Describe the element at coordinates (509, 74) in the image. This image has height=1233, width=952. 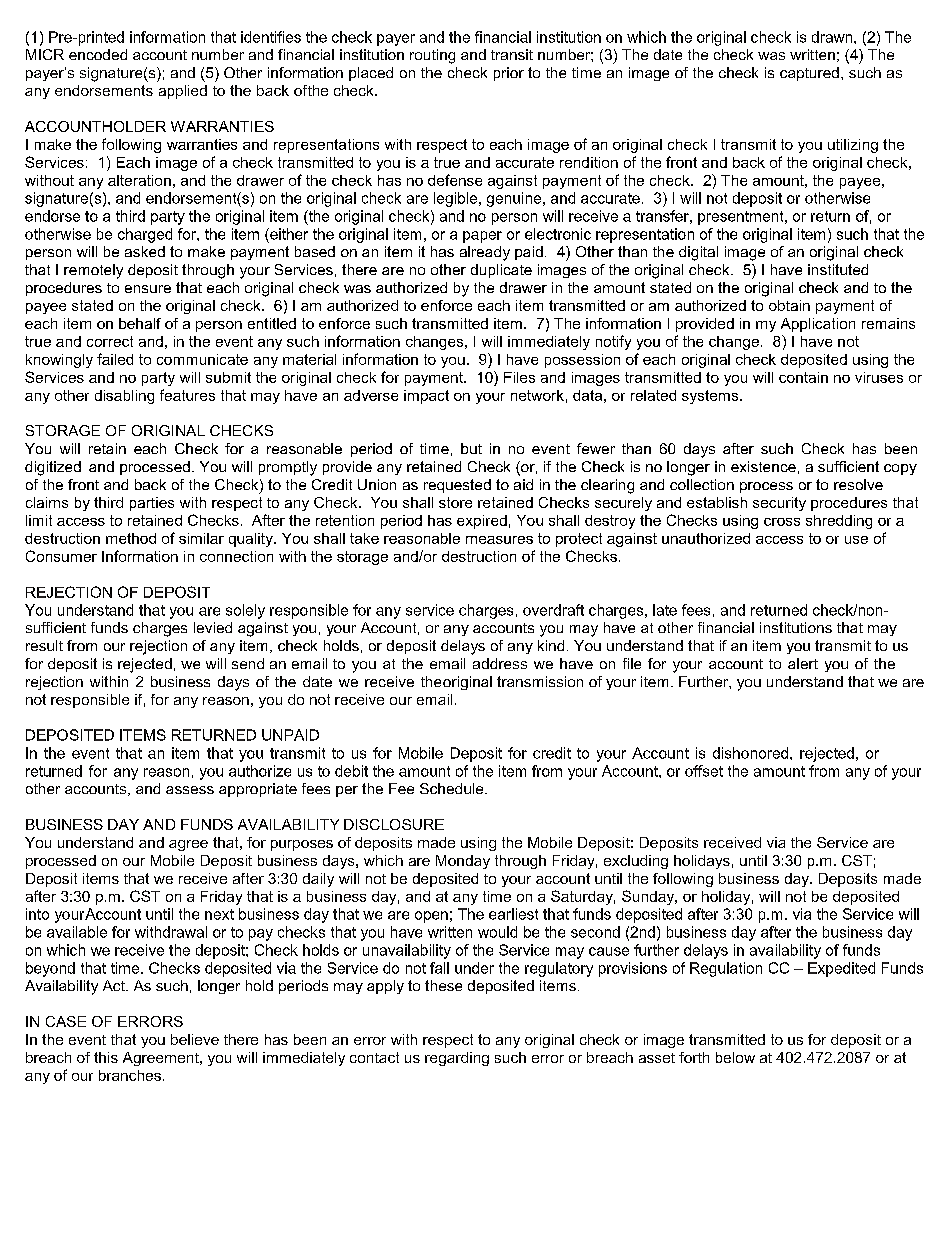
I see `prior` at that location.
